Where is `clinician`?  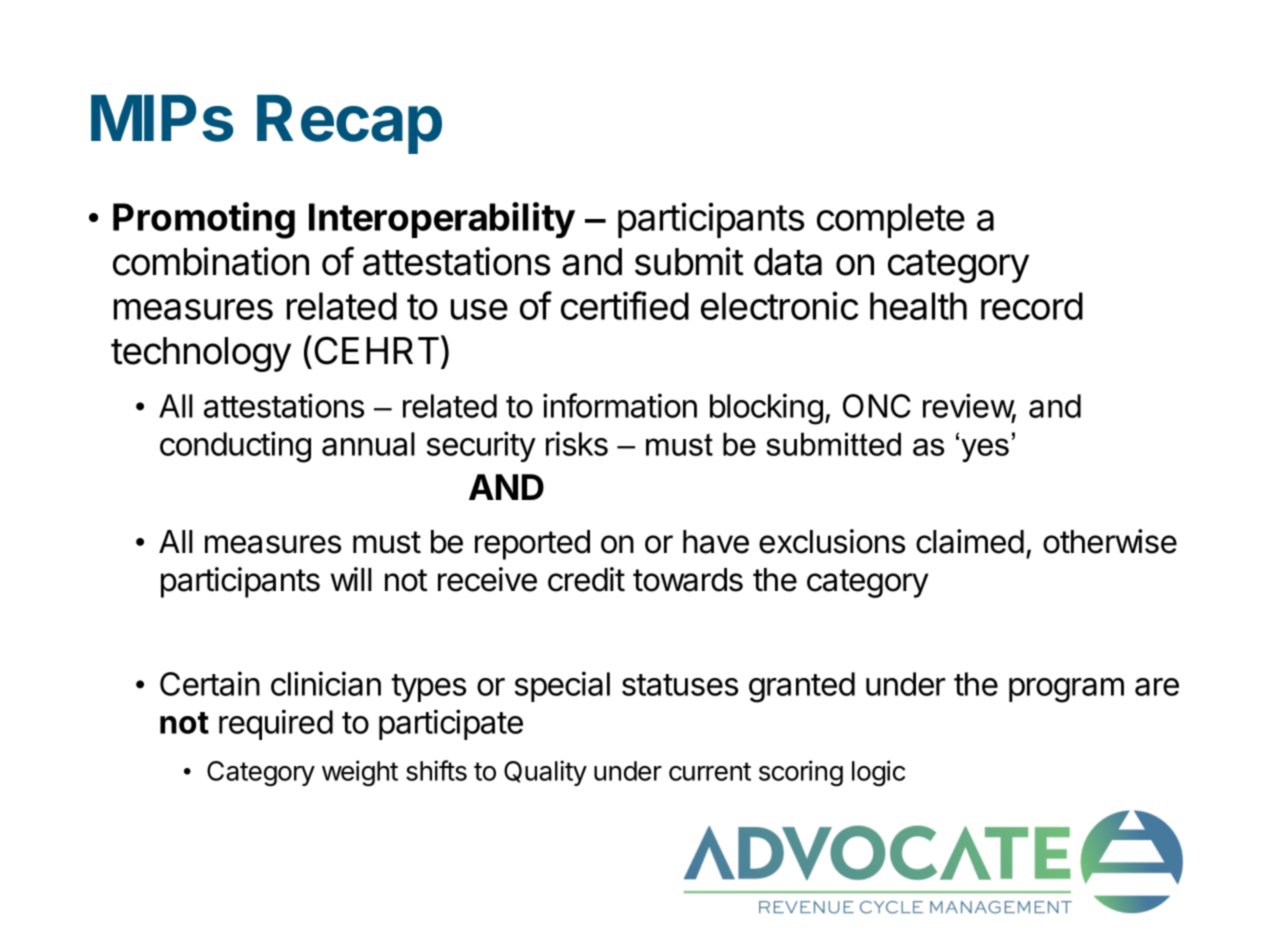
clinician is located at coordinates (326, 683).
